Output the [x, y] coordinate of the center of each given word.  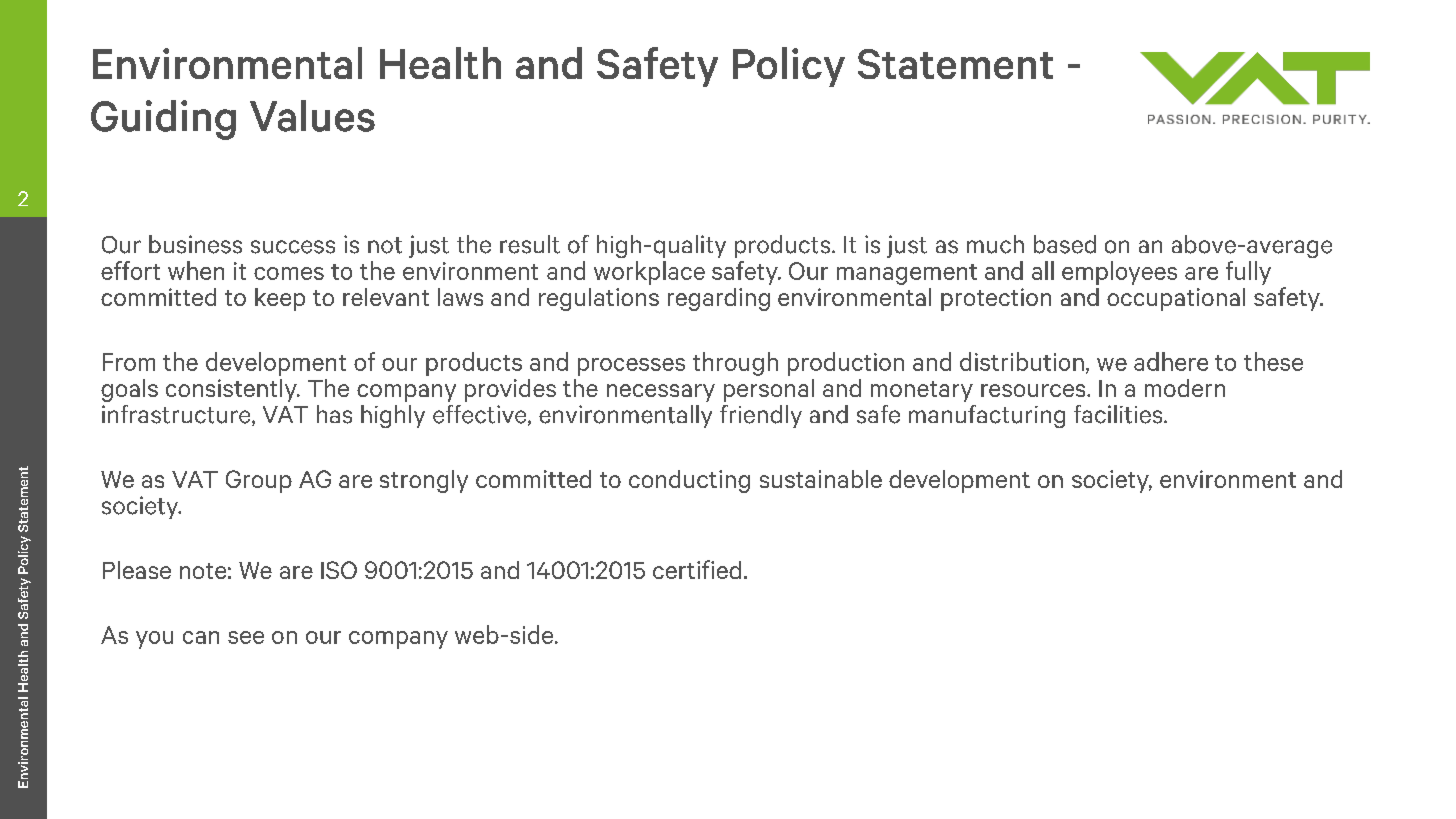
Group [259, 481]
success [293, 247]
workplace [649, 273]
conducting [689, 481]
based [1065, 244]
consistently [232, 390]
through [735, 364]
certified [697, 569]
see [246, 637]
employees [1119, 273]
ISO [339, 570]
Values [312, 116]
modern [1185, 388]
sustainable [821, 479]
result [530, 244]
